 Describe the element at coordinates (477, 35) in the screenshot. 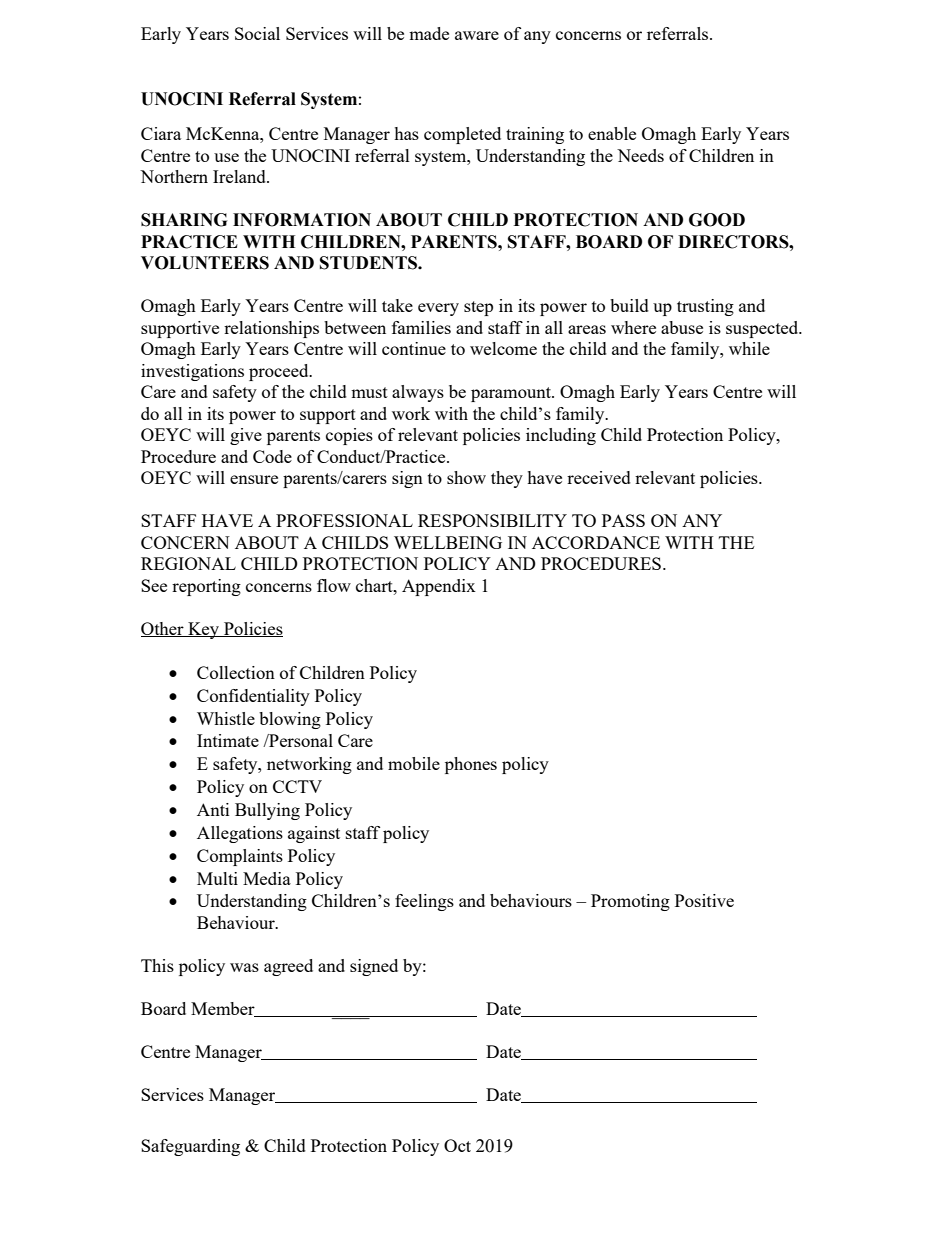

I see `aware` at that location.
